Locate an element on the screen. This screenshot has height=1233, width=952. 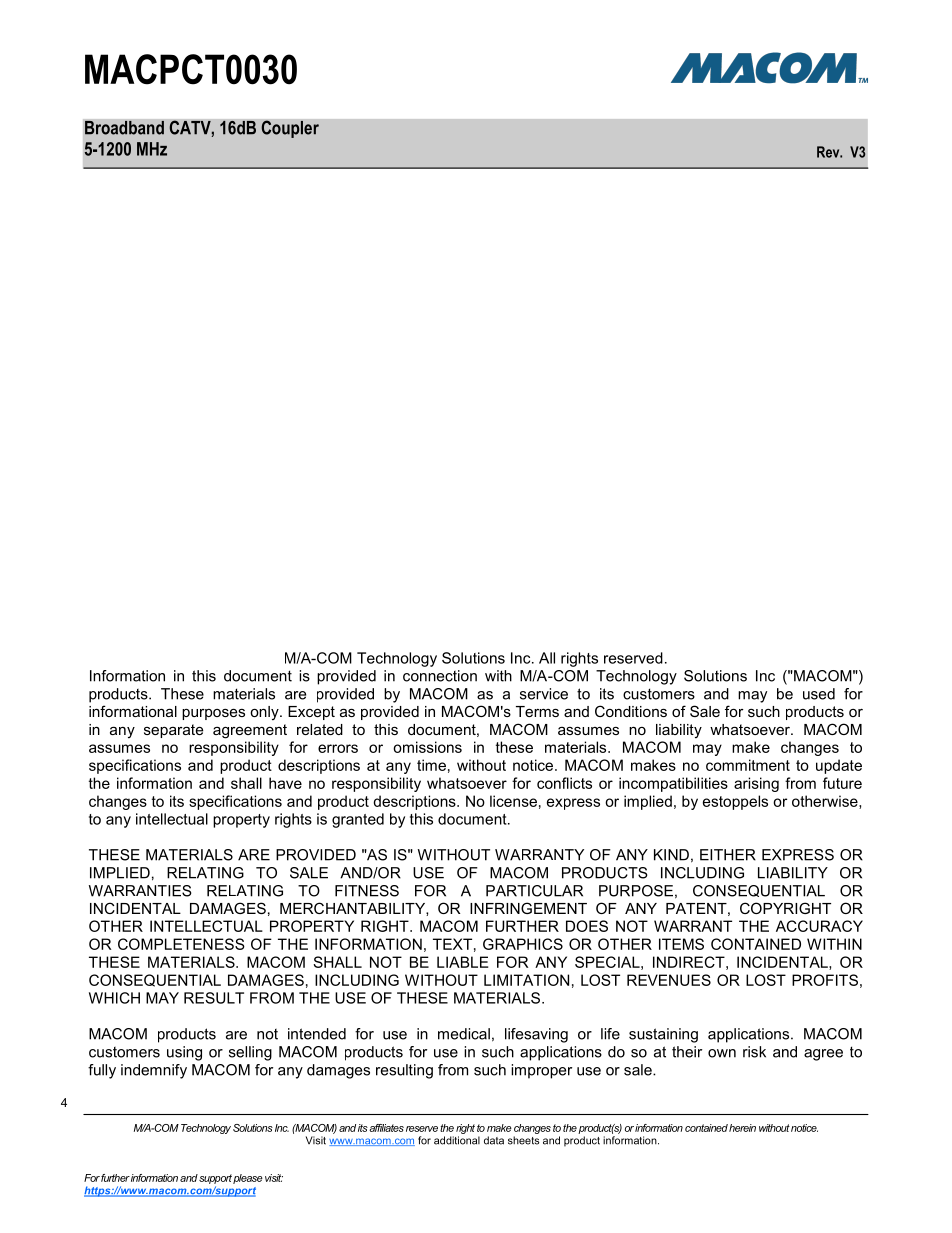
Coupler is located at coordinates (290, 129).
